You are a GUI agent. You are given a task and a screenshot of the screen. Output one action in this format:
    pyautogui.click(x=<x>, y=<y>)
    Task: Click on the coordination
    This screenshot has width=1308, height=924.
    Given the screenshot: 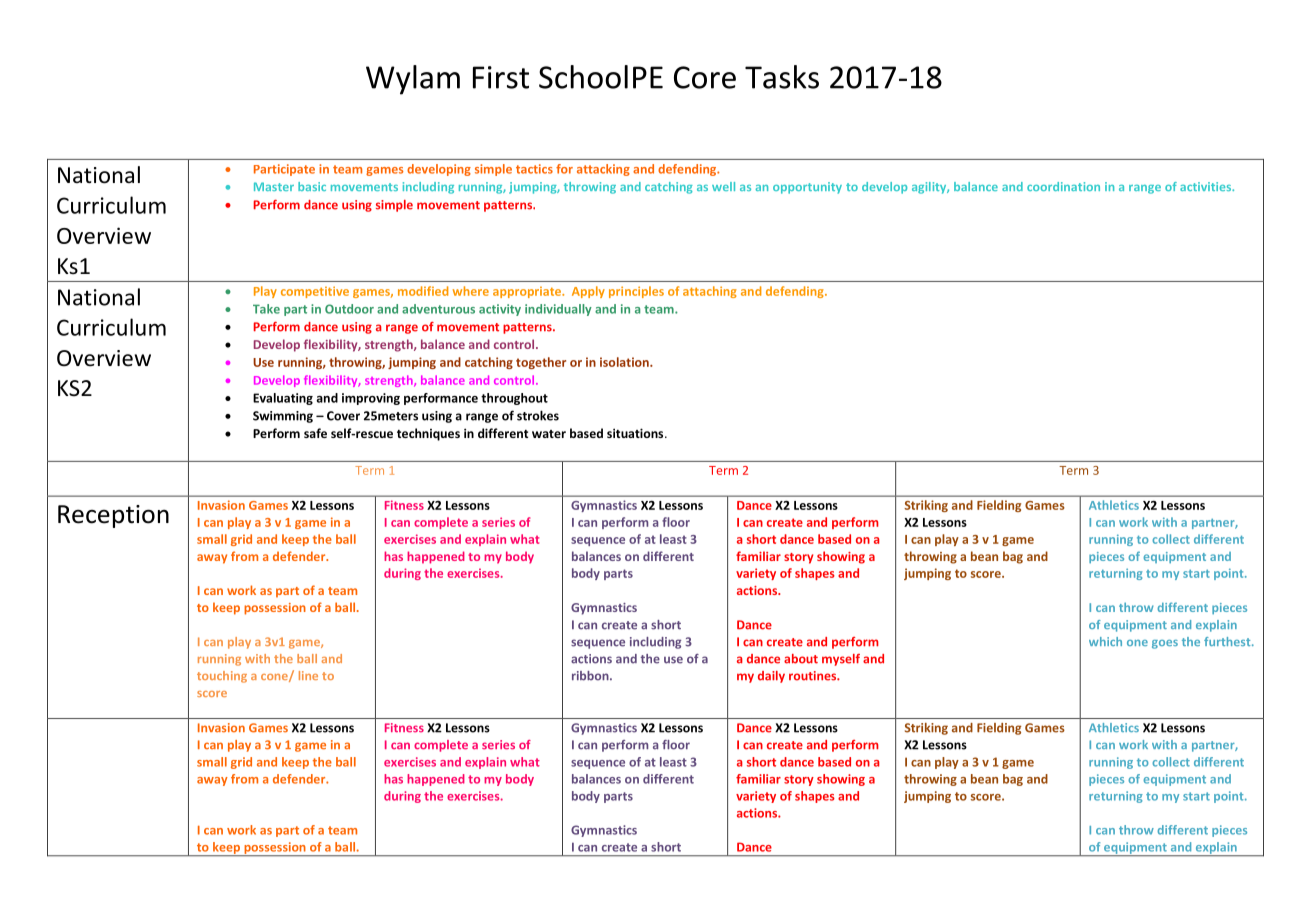 What is the action you would take?
    pyautogui.click(x=1063, y=186)
